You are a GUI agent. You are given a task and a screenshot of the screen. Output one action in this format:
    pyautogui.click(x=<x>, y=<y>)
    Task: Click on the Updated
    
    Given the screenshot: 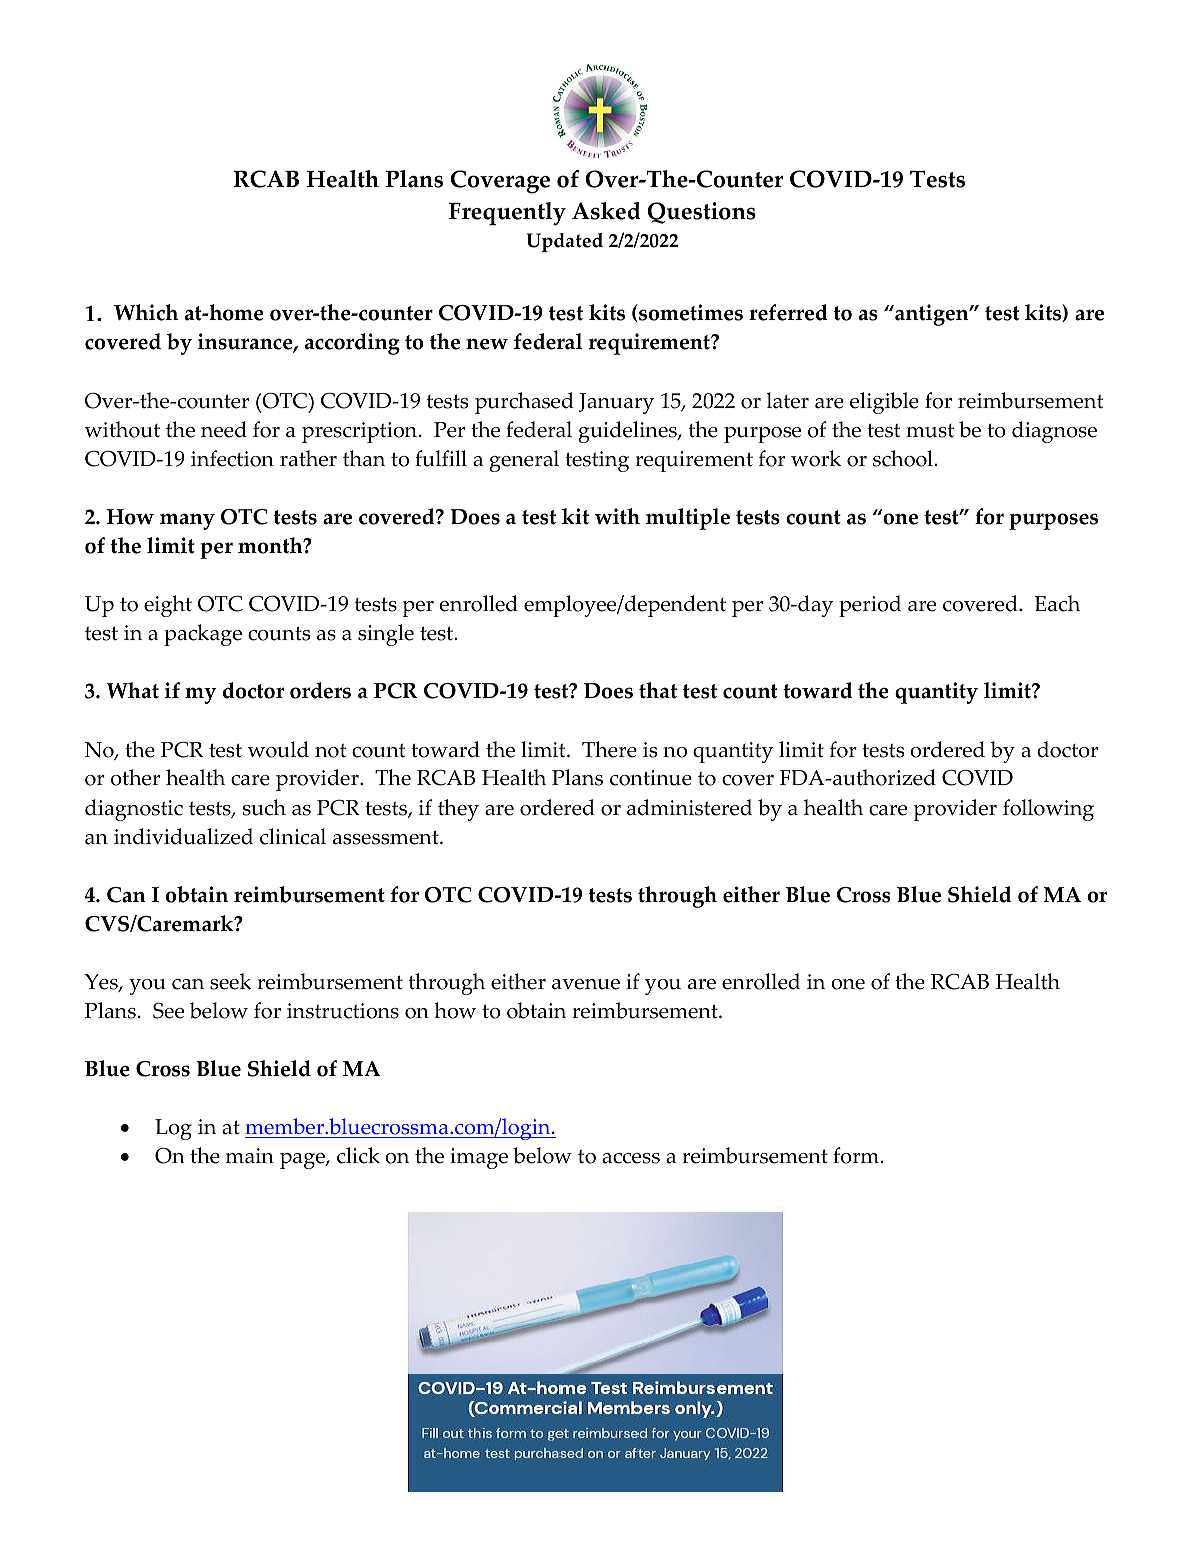 What is the action you would take?
    pyautogui.click(x=564, y=242)
